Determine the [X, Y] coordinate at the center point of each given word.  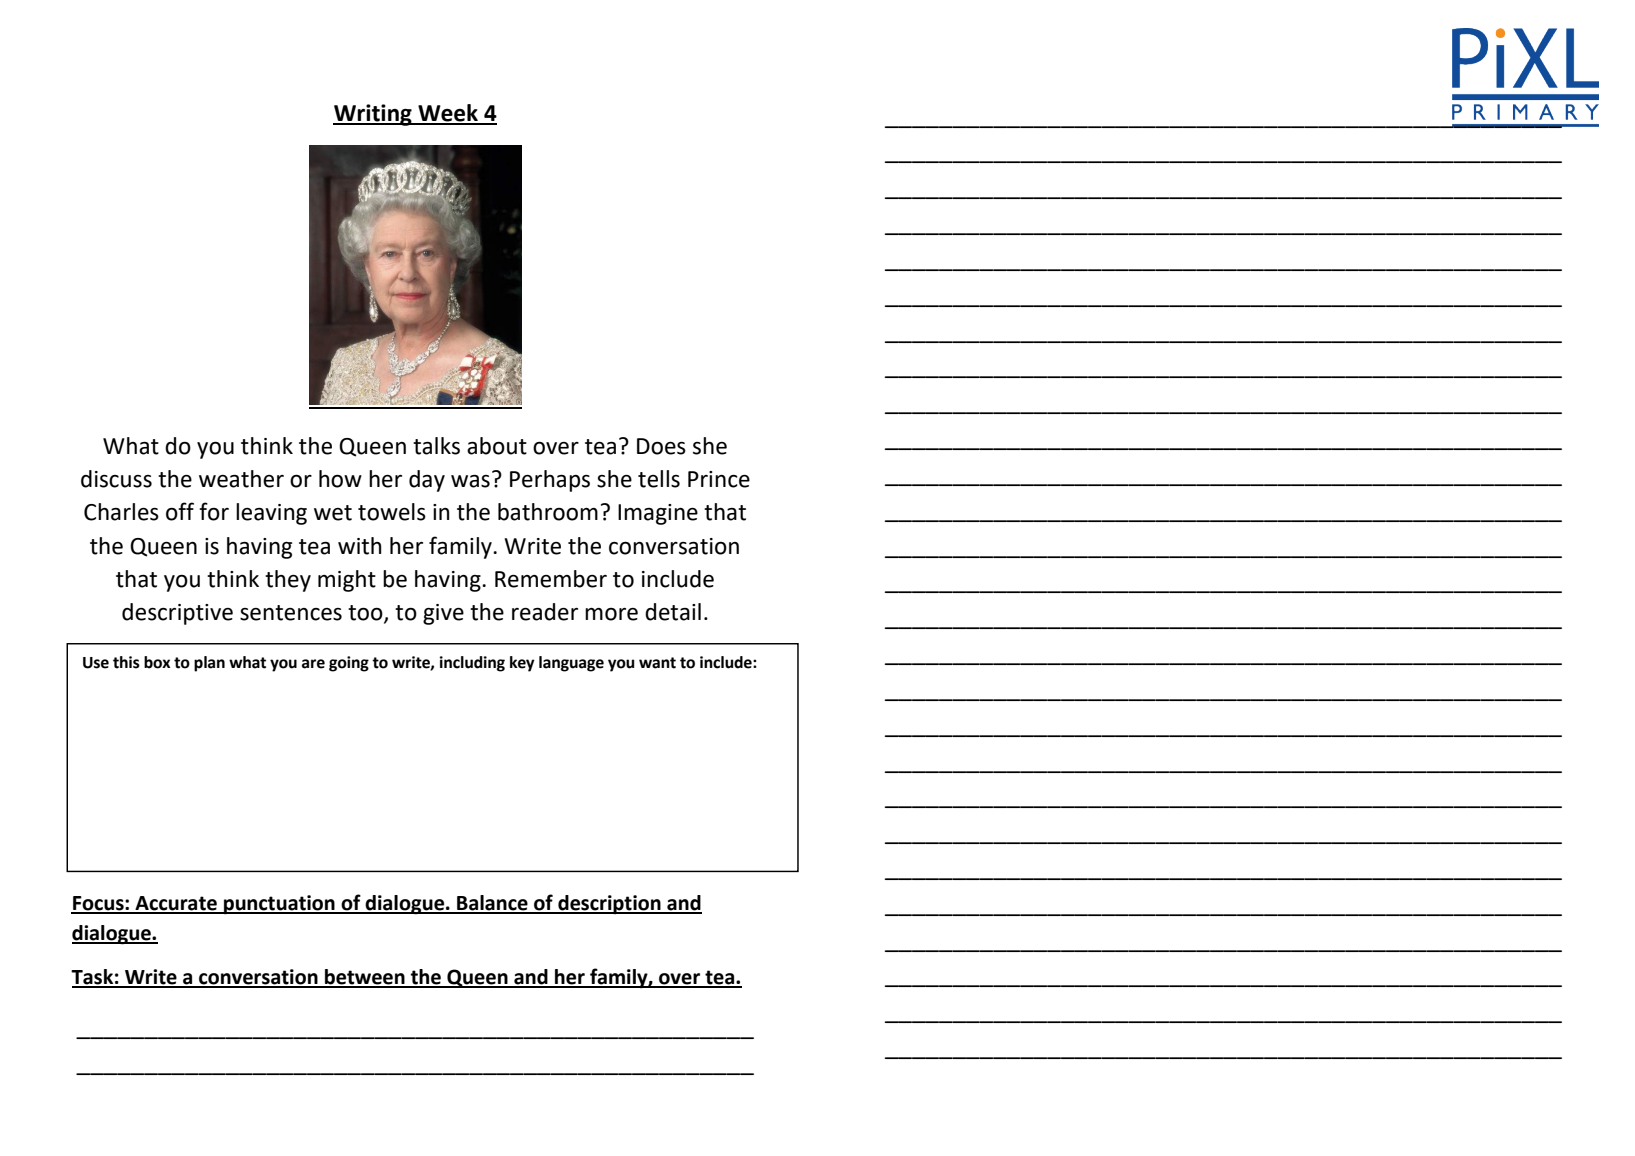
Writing [373, 115]
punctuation [279, 905]
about [497, 446]
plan [209, 664]
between [365, 978]
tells [659, 479]
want [657, 663]
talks [436, 446]
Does [661, 446]
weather [241, 479]
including [472, 664]
